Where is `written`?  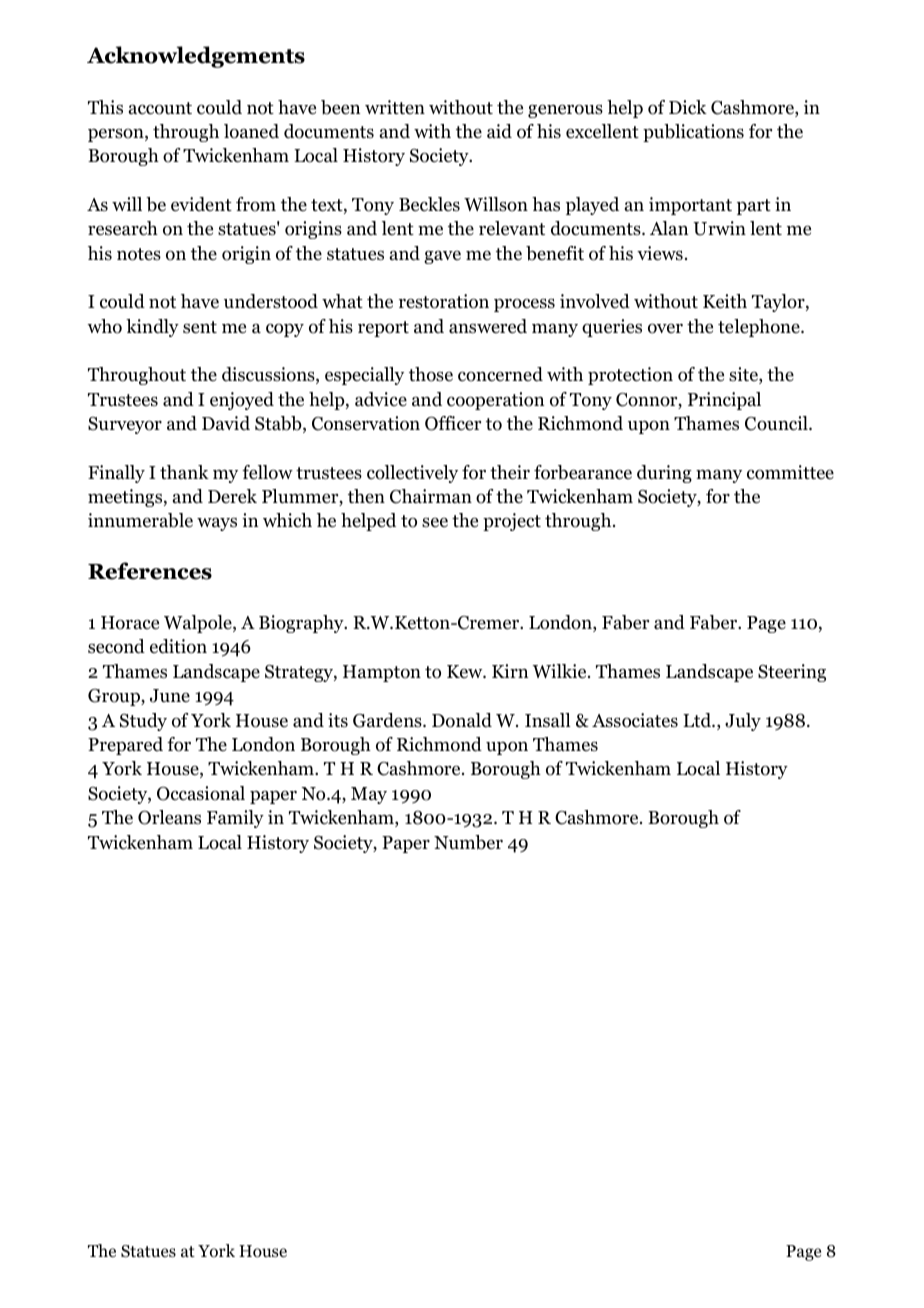
written is located at coordinates (395, 107).
